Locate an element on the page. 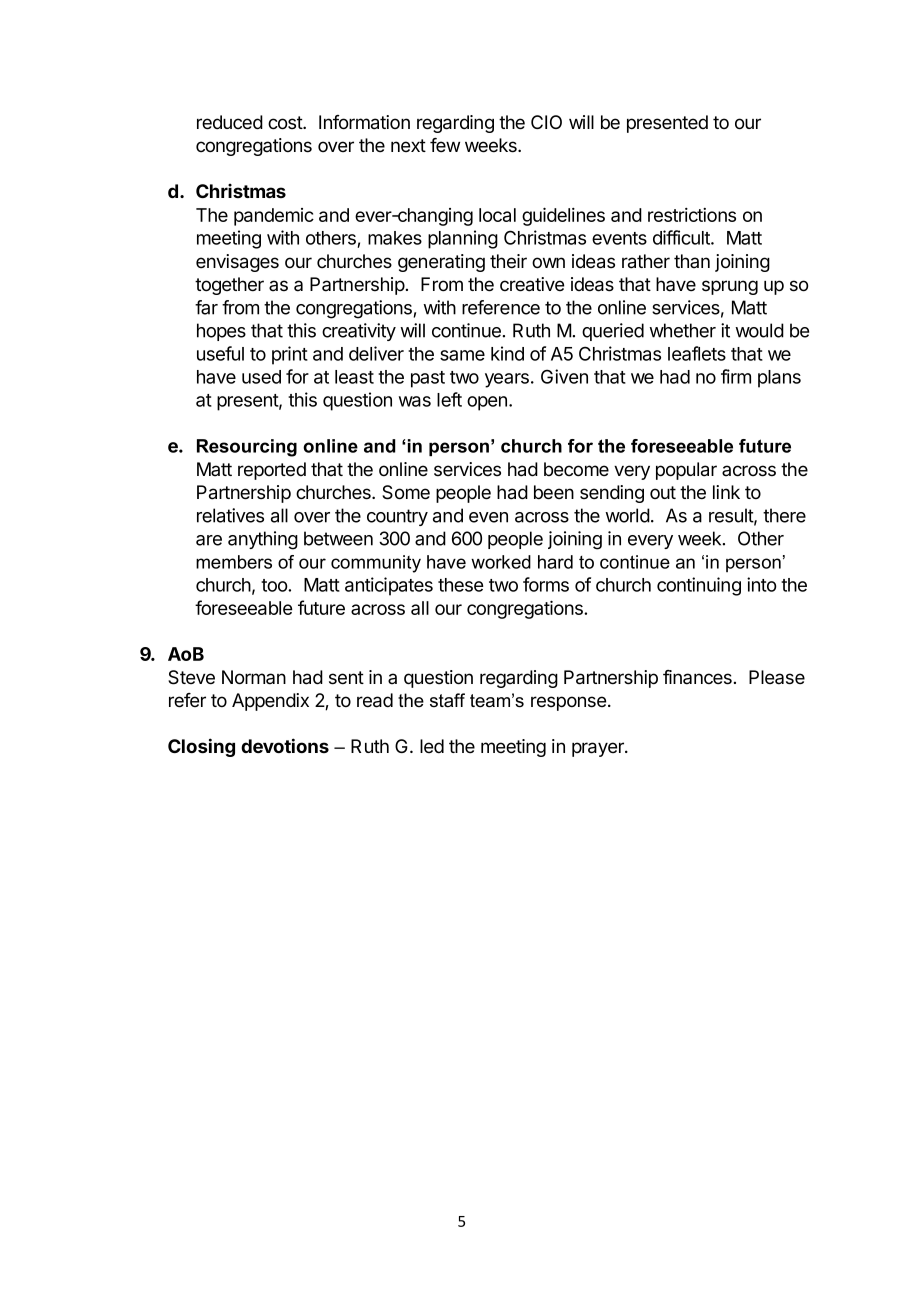  finances is located at coordinates (697, 677).
